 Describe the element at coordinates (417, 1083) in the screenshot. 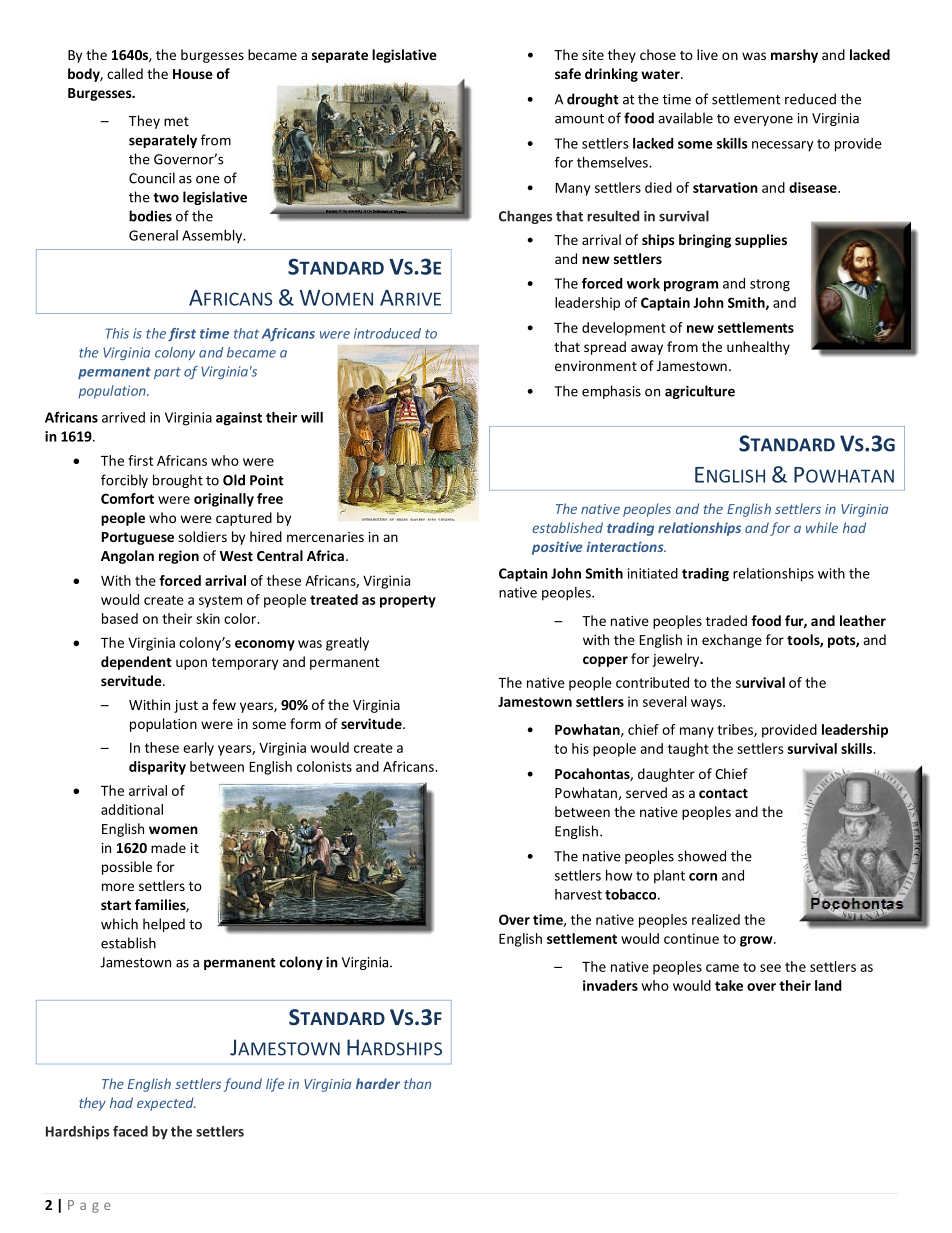

I see `than` at that location.
